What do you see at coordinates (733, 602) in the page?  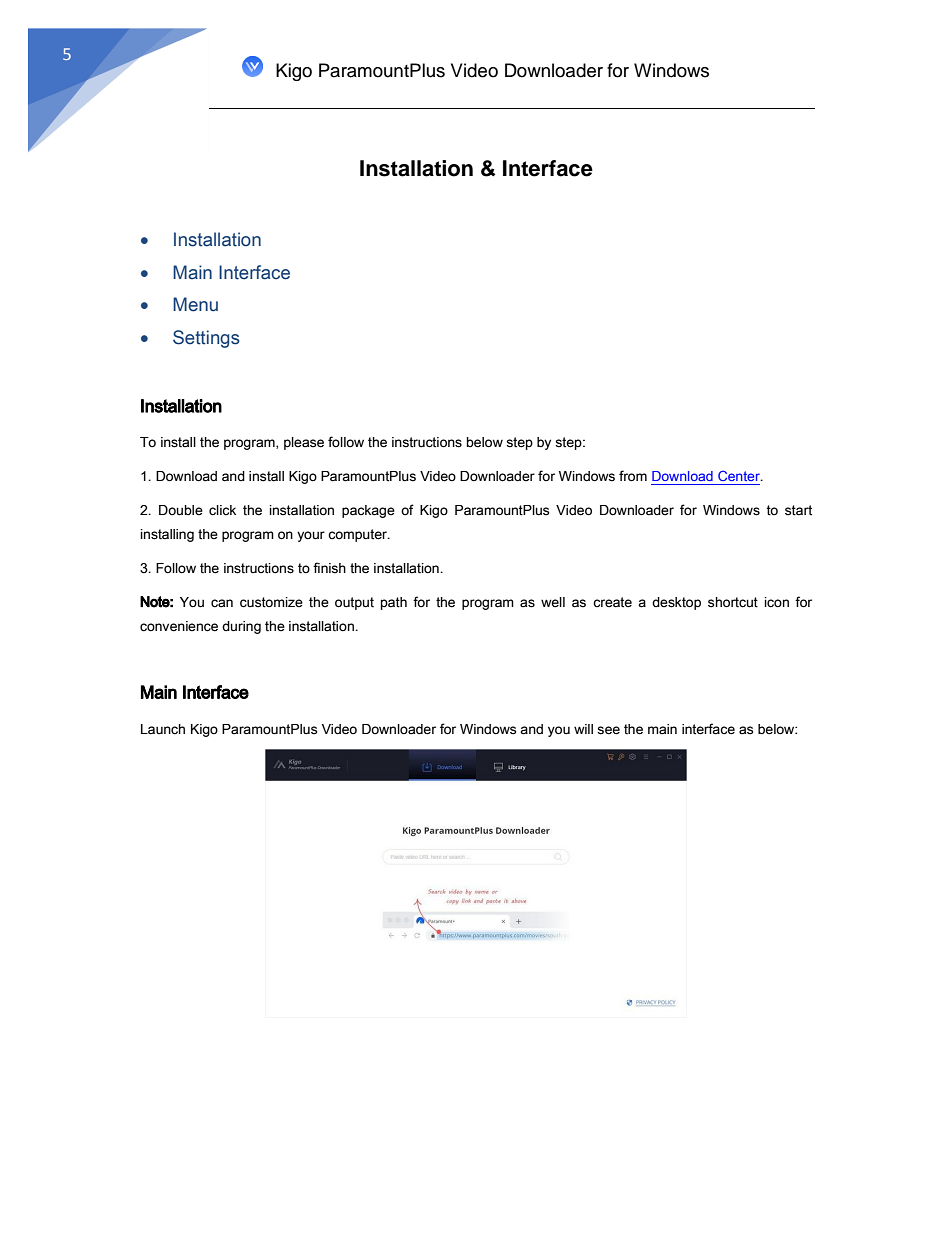 I see `shortcut` at bounding box center [733, 602].
